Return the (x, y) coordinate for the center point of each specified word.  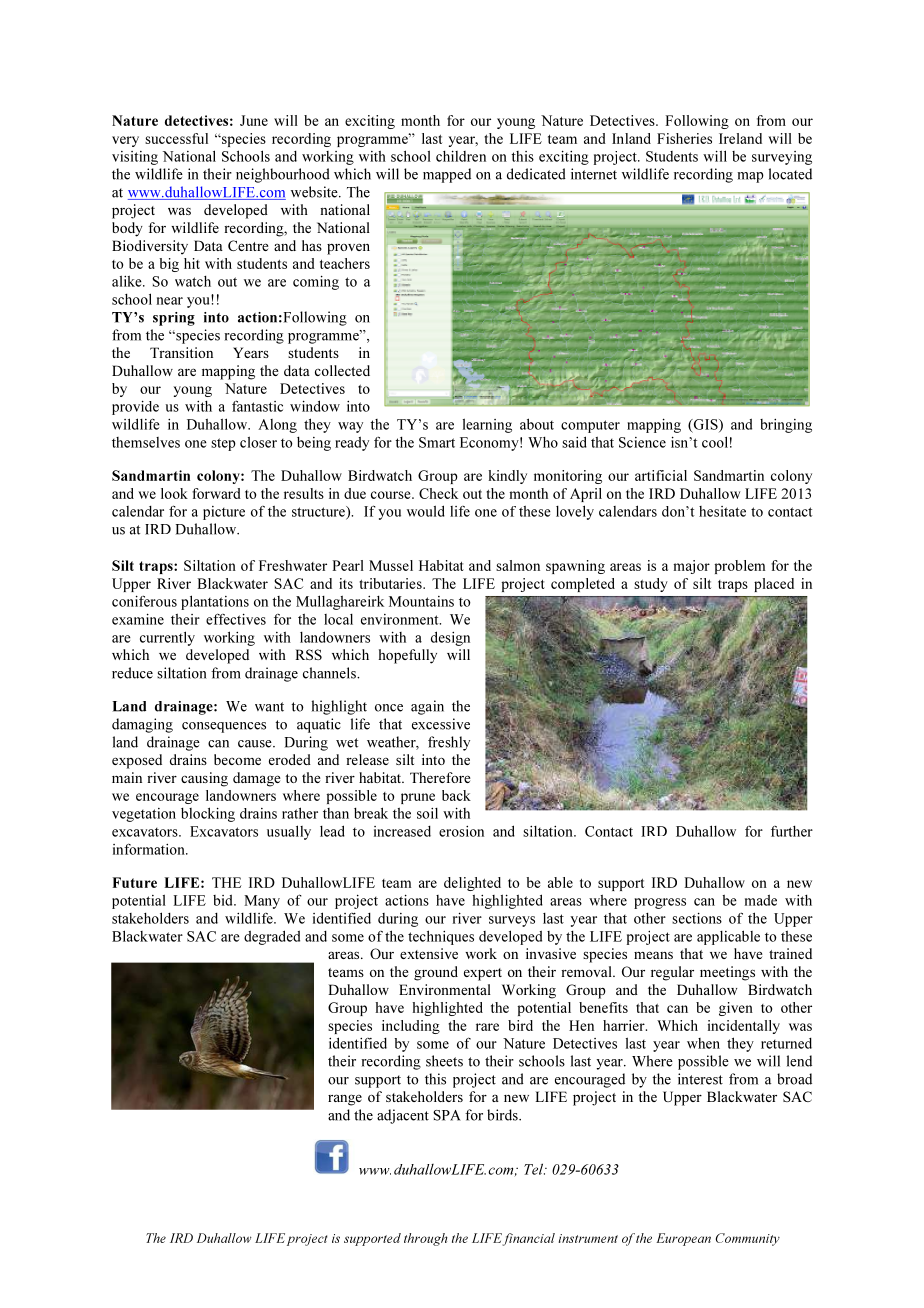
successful (176, 138)
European (683, 1239)
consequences (224, 727)
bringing (786, 426)
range (345, 1100)
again (427, 707)
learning (487, 425)
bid (224, 900)
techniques (441, 937)
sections (697, 918)
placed (774, 585)
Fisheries (684, 138)
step (223, 444)
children (461, 156)
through (426, 1239)
